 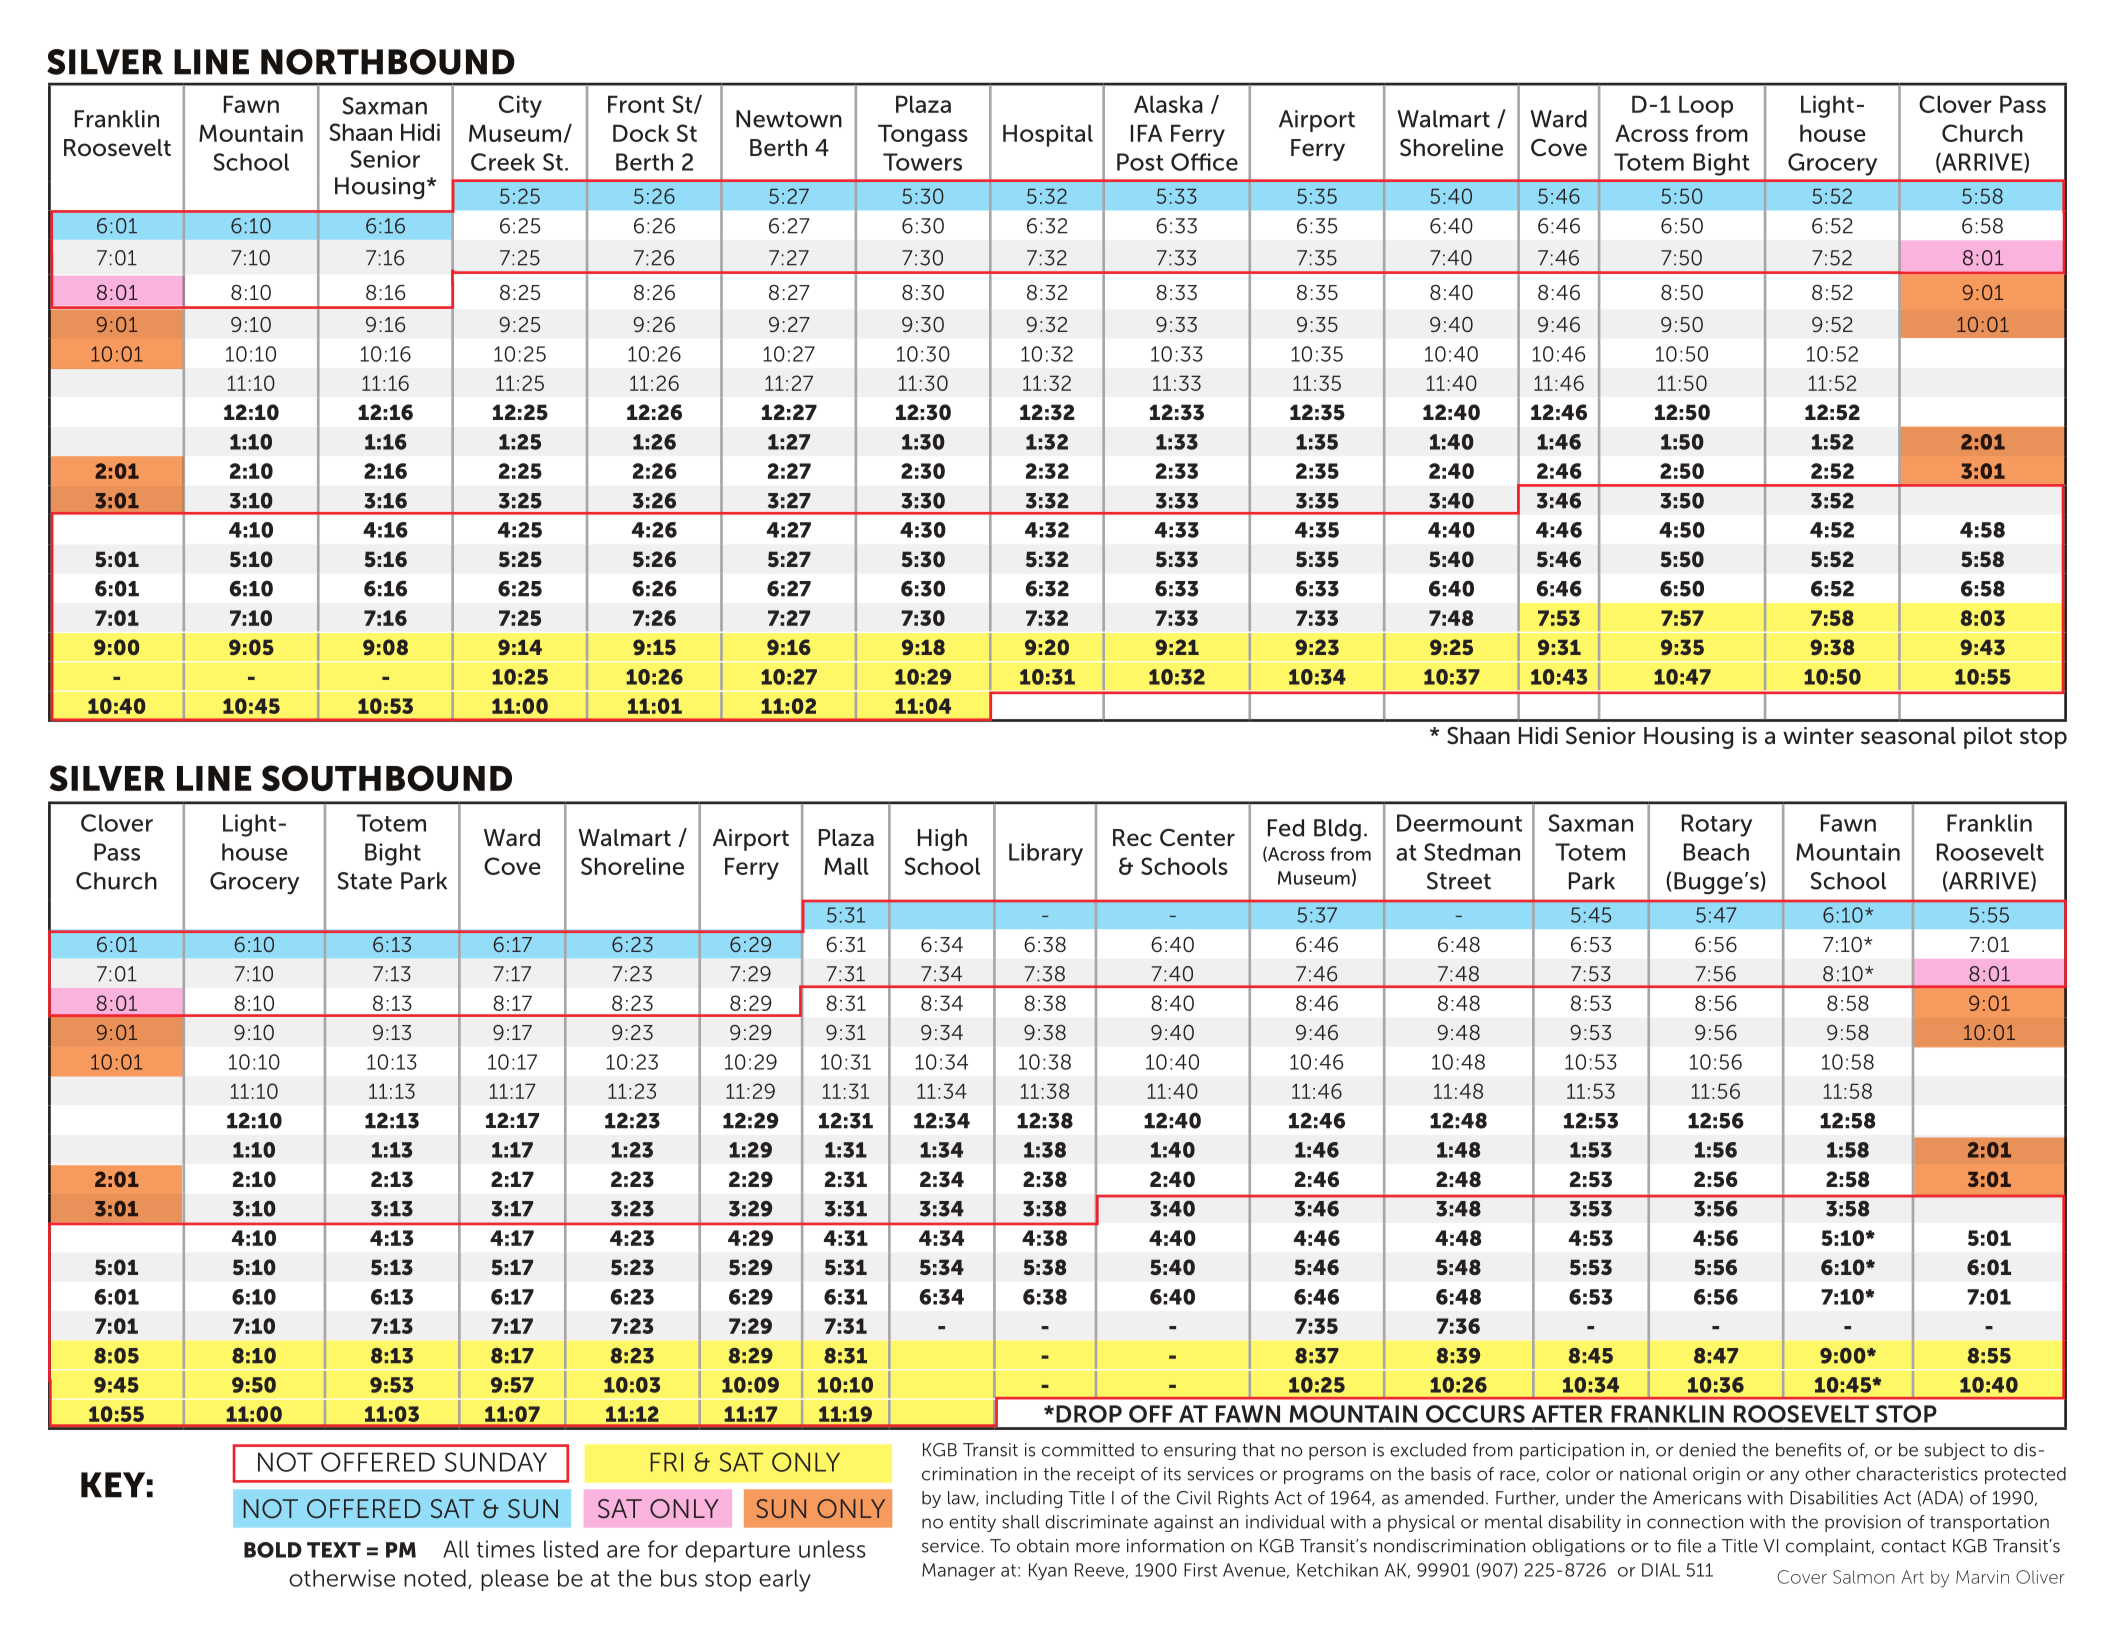 I want to click on State, so click(x=364, y=881).
